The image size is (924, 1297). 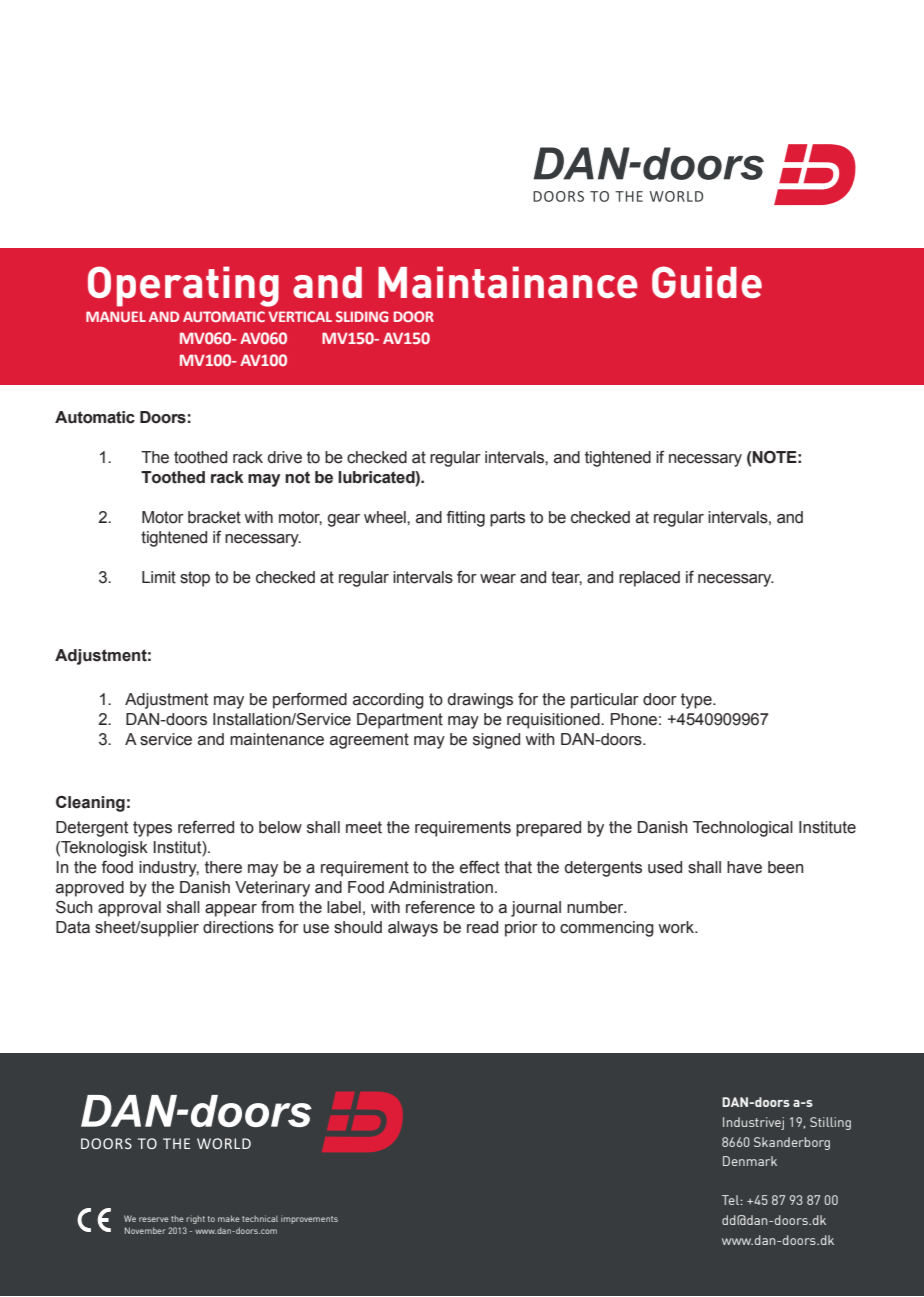 I want to click on Denmark, so click(x=750, y=1161).
